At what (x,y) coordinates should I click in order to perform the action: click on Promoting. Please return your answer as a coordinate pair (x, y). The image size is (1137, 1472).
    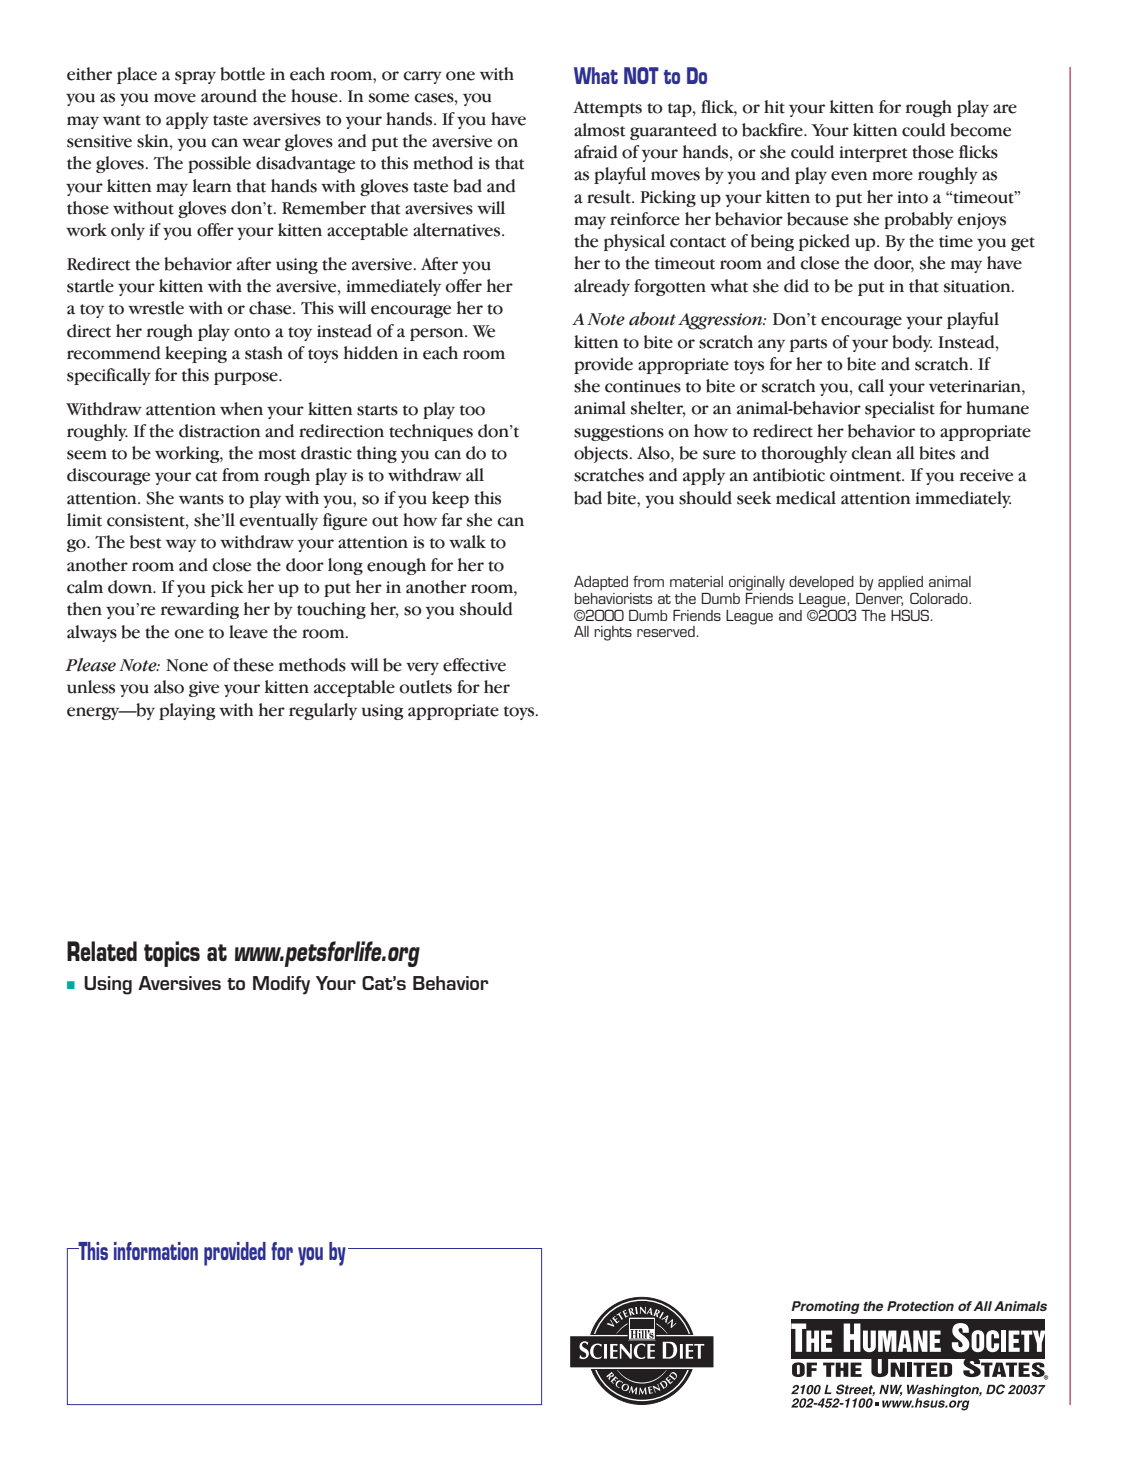
    Looking at the image, I should click on (825, 1307).
